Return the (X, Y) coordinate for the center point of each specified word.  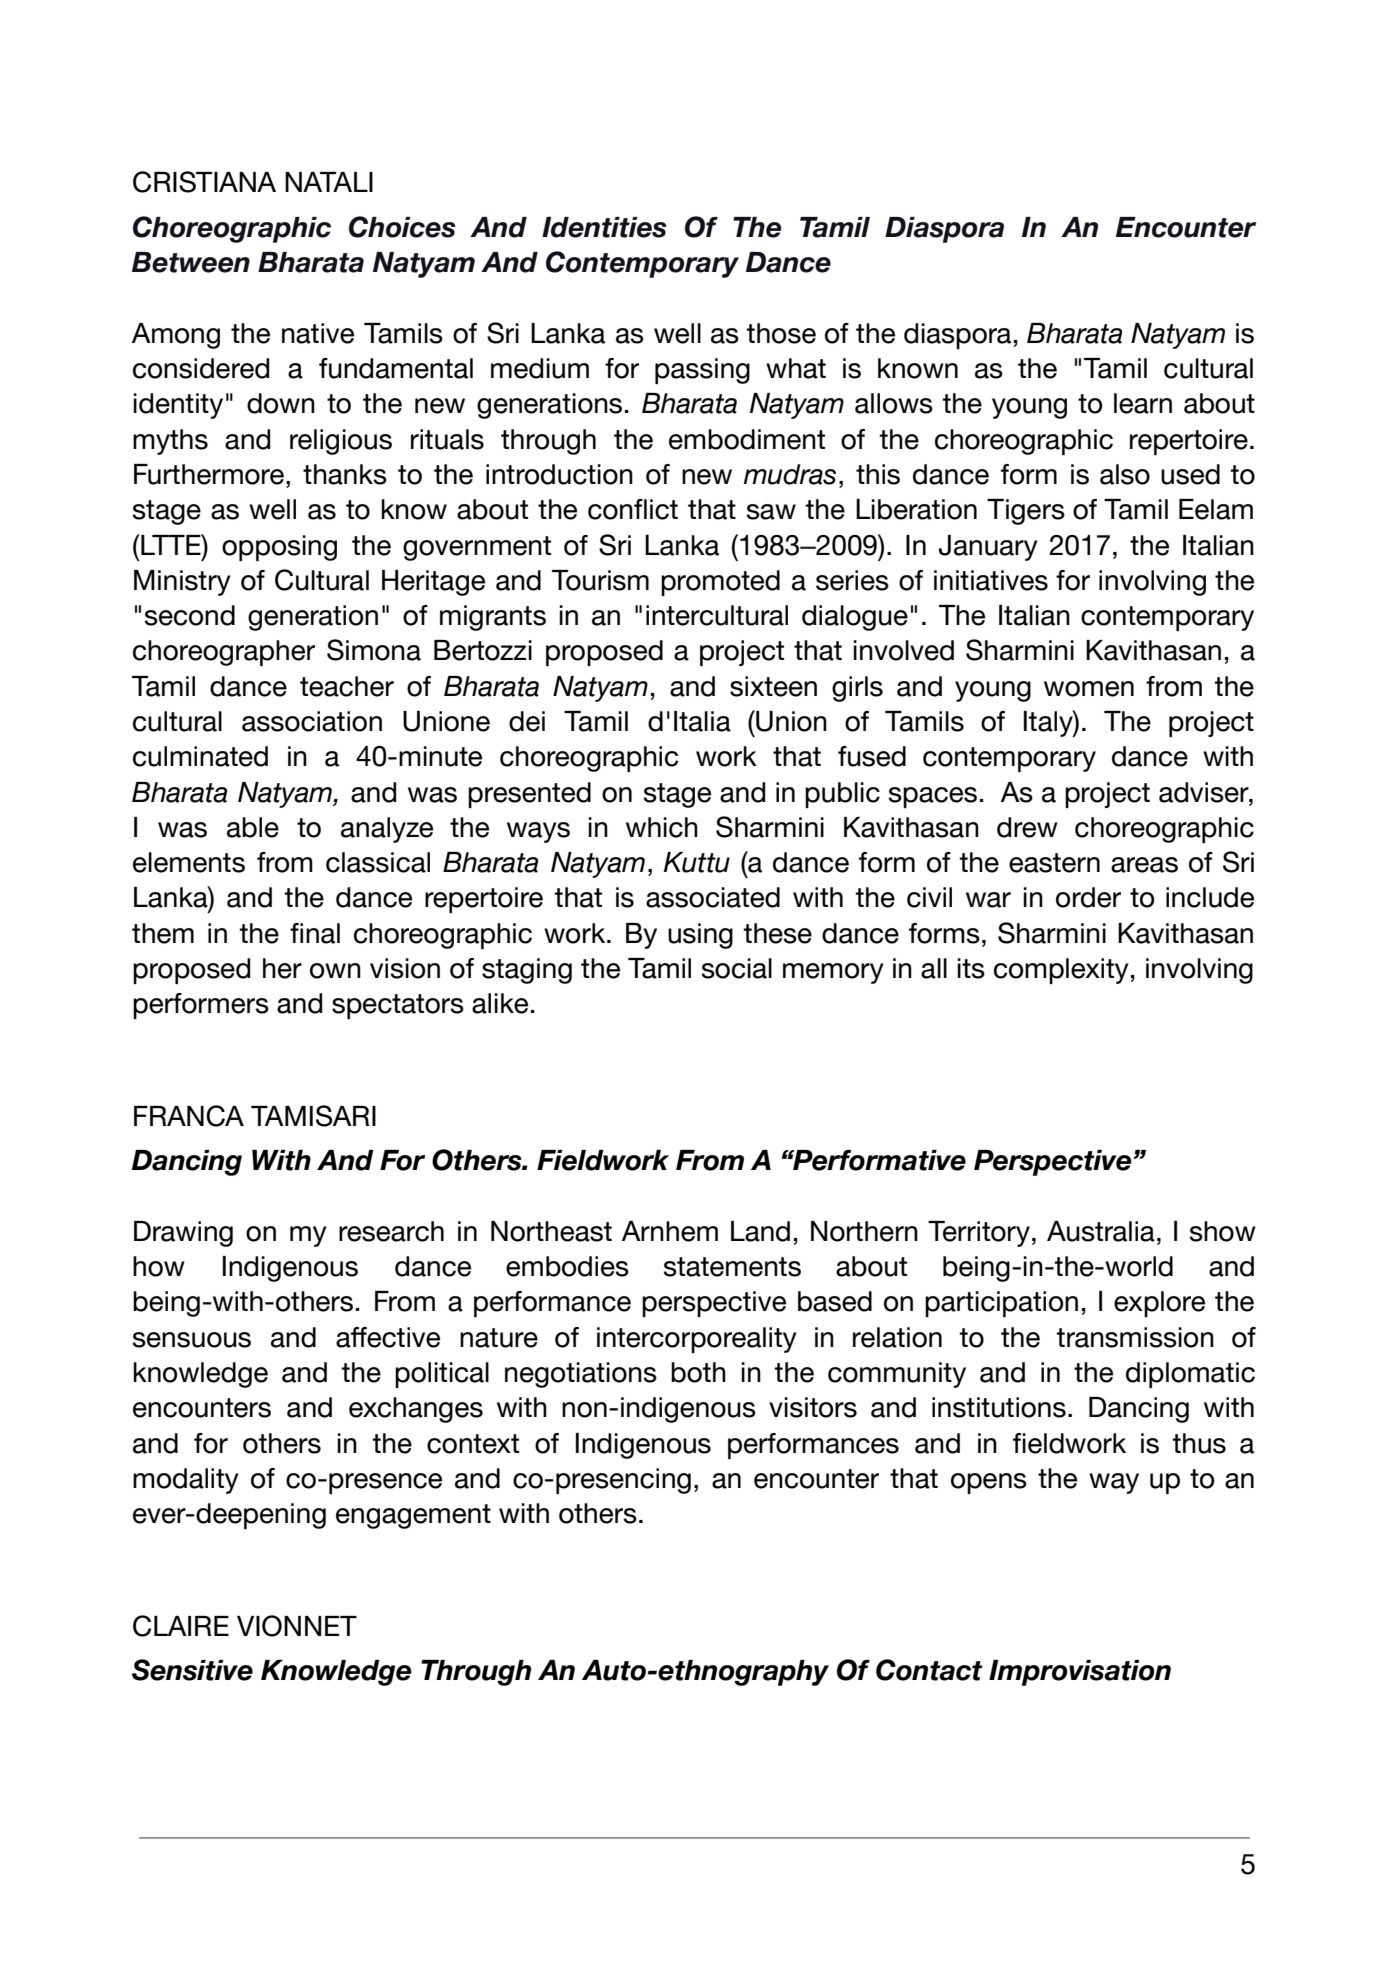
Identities (604, 227)
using (700, 936)
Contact (929, 1670)
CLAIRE (181, 1626)
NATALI (329, 182)
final (315, 933)
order (1088, 897)
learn (1143, 403)
